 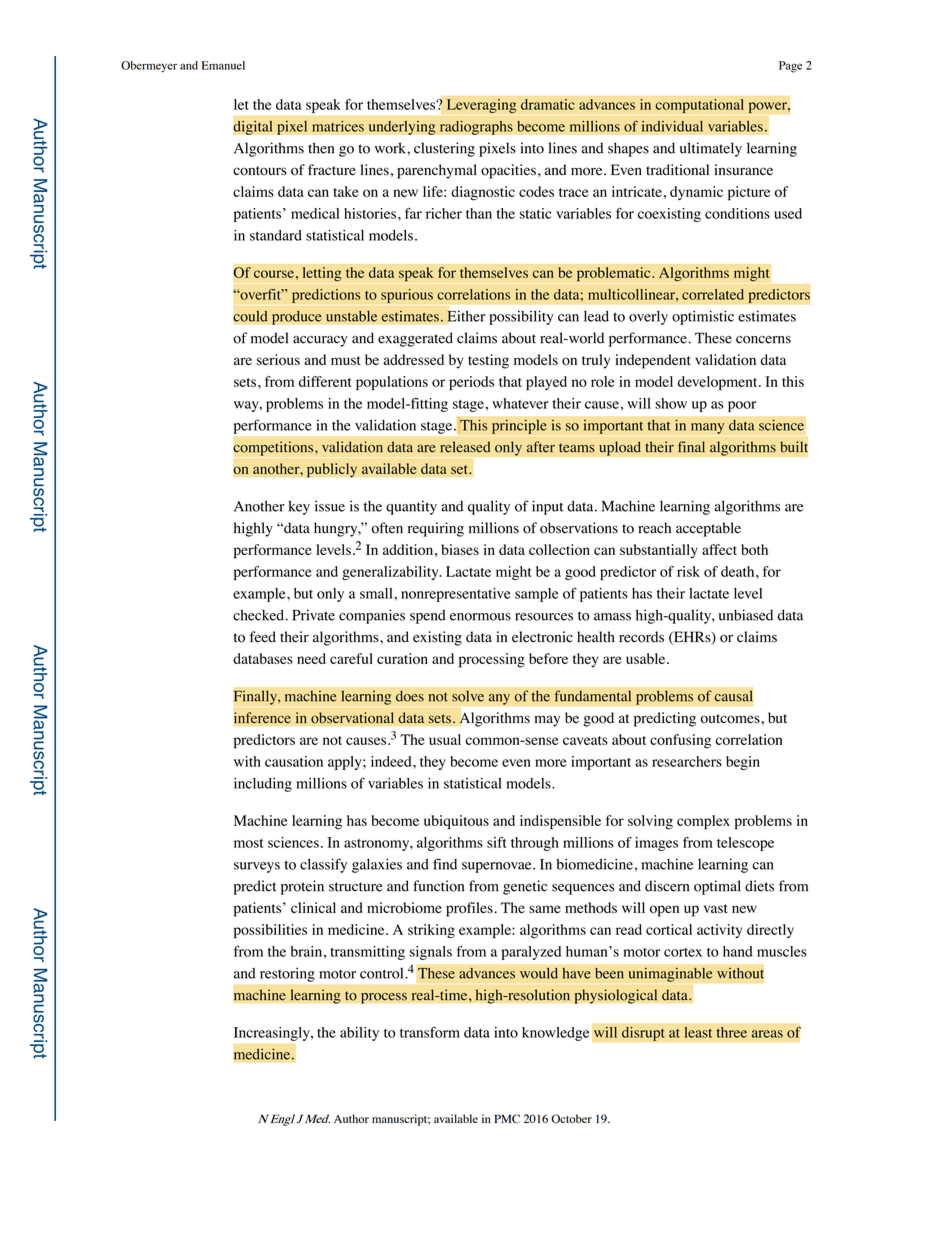 What do you see at coordinates (482, 106) in the page?
I see `Leveraging` at bounding box center [482, 106].
